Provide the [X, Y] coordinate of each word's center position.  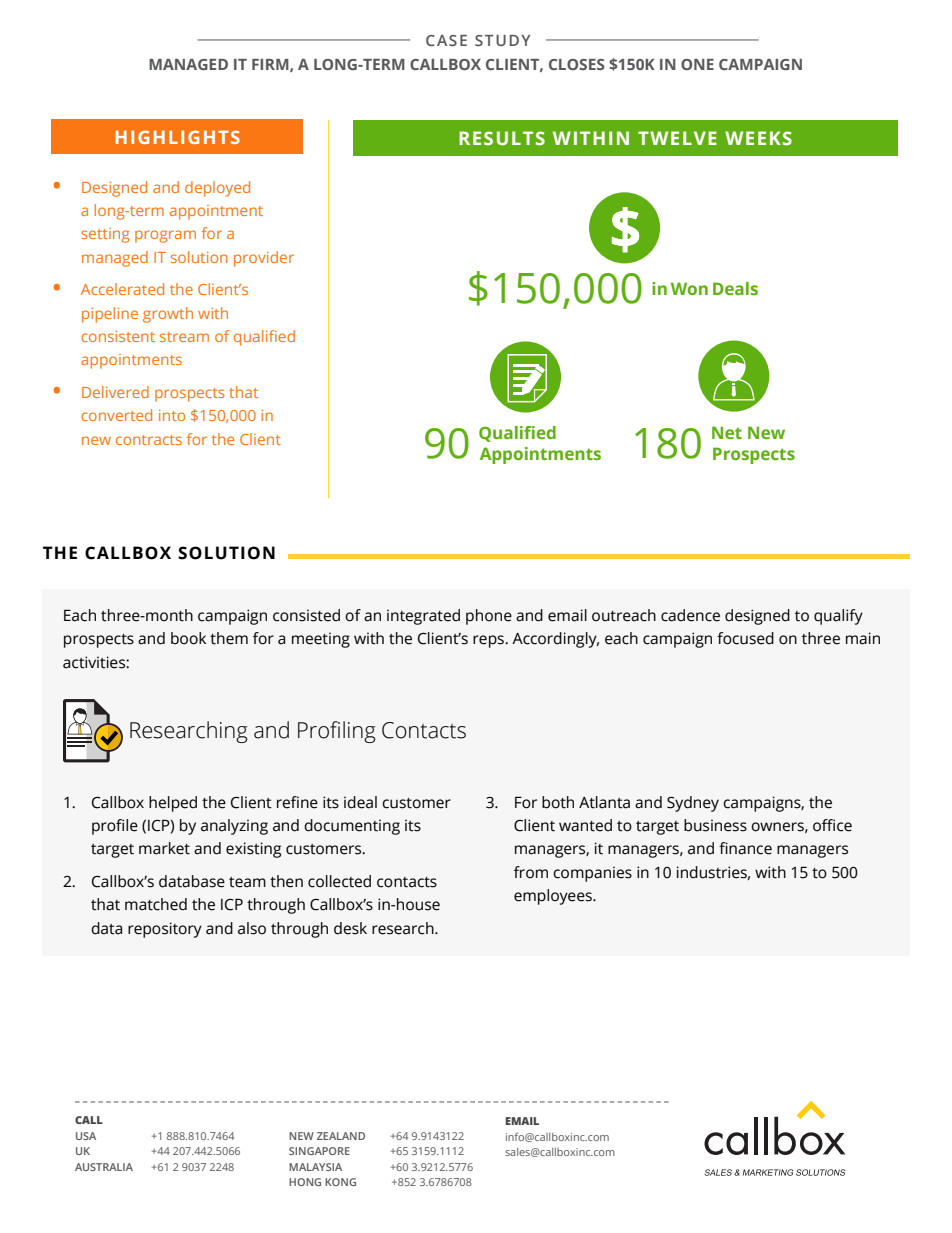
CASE [446, 40]
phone [489, 617]
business [715, 825]
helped [173, 804]
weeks [758, 138]
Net [727, 432]
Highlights [178, 137]
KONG [340, 1182]
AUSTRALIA [104, 1167]
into [172, 415]
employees [554, 897]
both [558, 802]
